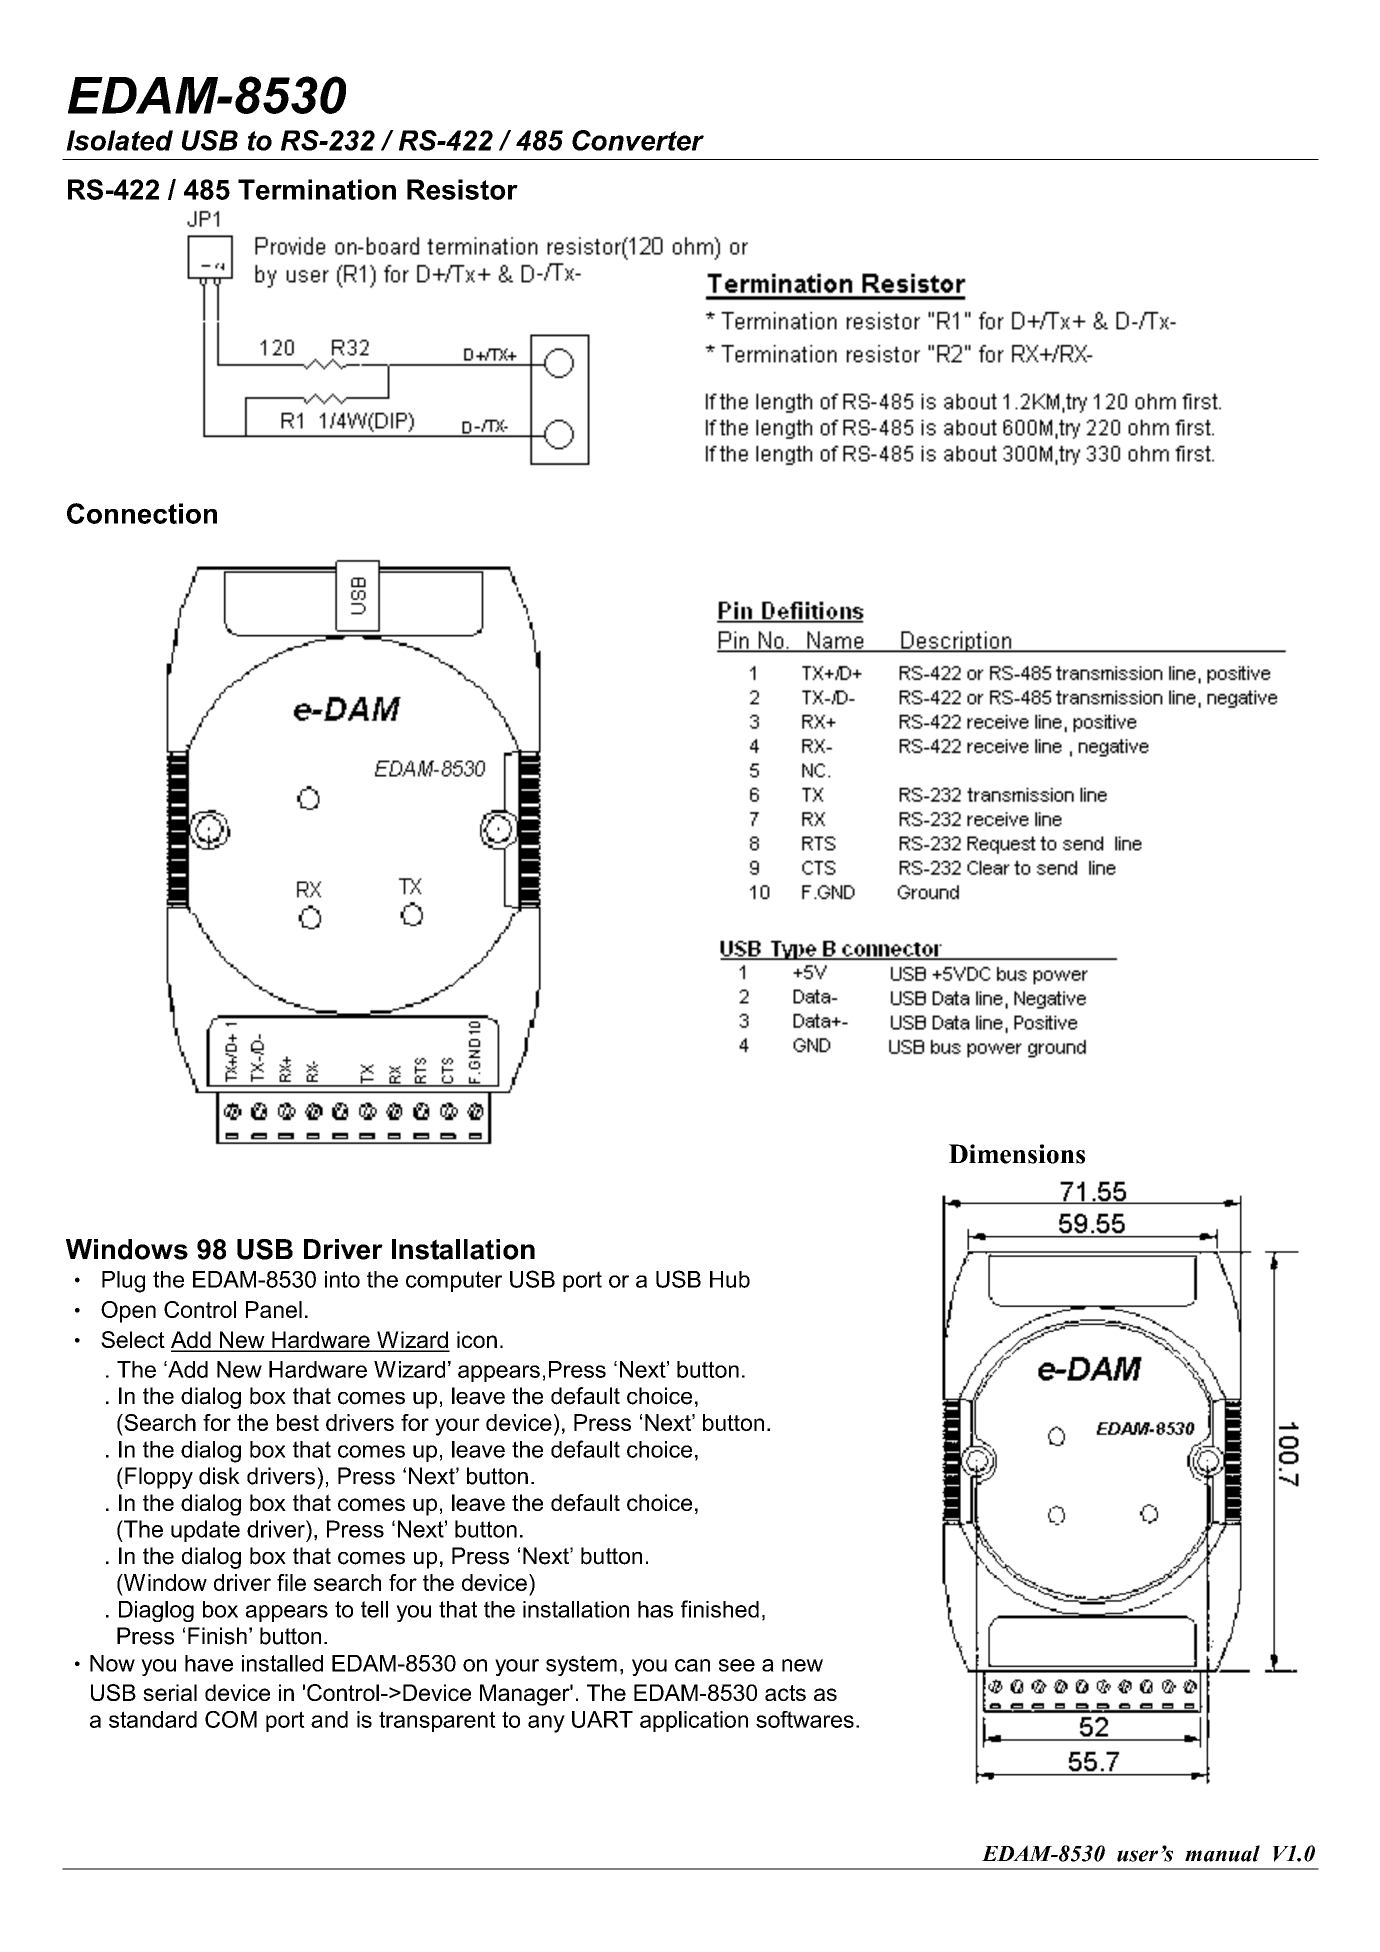 This document has width=1380, height=1952. Describe the element at coordinates (153, 1719) in the document. I see `standard` at that location.
